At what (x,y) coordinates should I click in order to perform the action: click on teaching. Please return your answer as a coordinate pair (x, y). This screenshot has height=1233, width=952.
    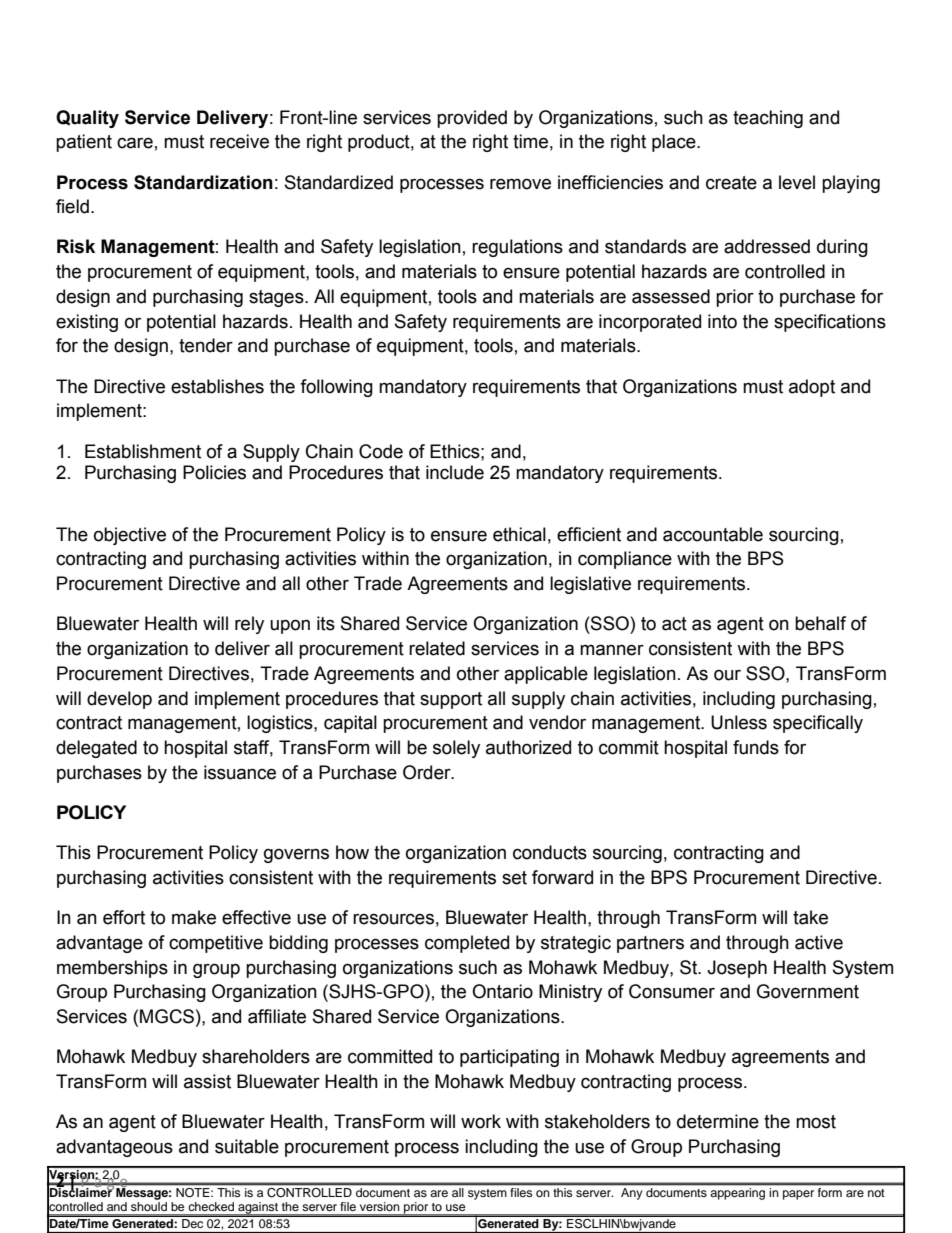
    Looking at the image, I should click on (768, 119).
